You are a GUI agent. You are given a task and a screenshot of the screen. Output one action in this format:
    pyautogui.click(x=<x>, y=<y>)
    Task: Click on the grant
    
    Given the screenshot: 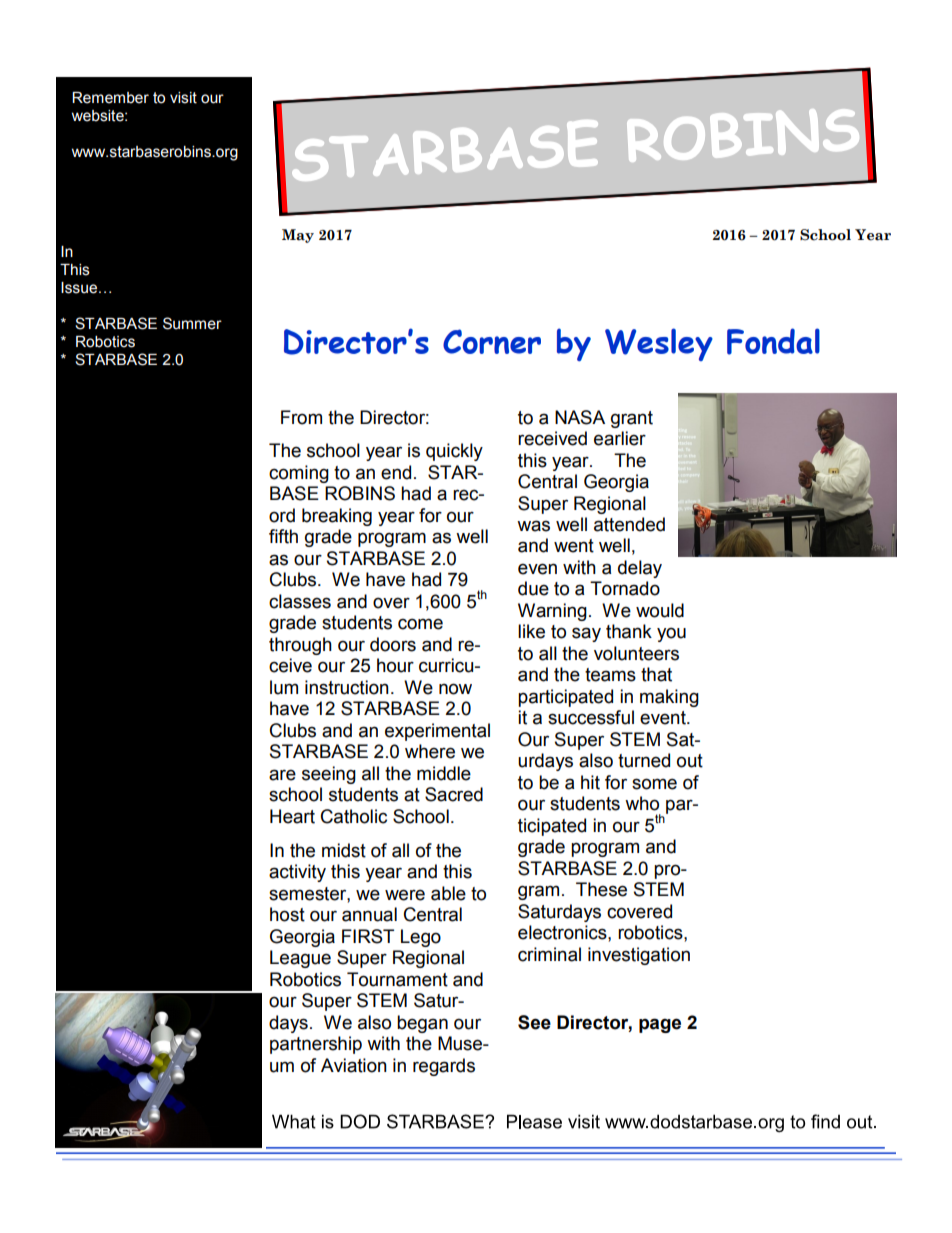 What is the action you would take?
    pyautogui.click(x=632, y=419)
